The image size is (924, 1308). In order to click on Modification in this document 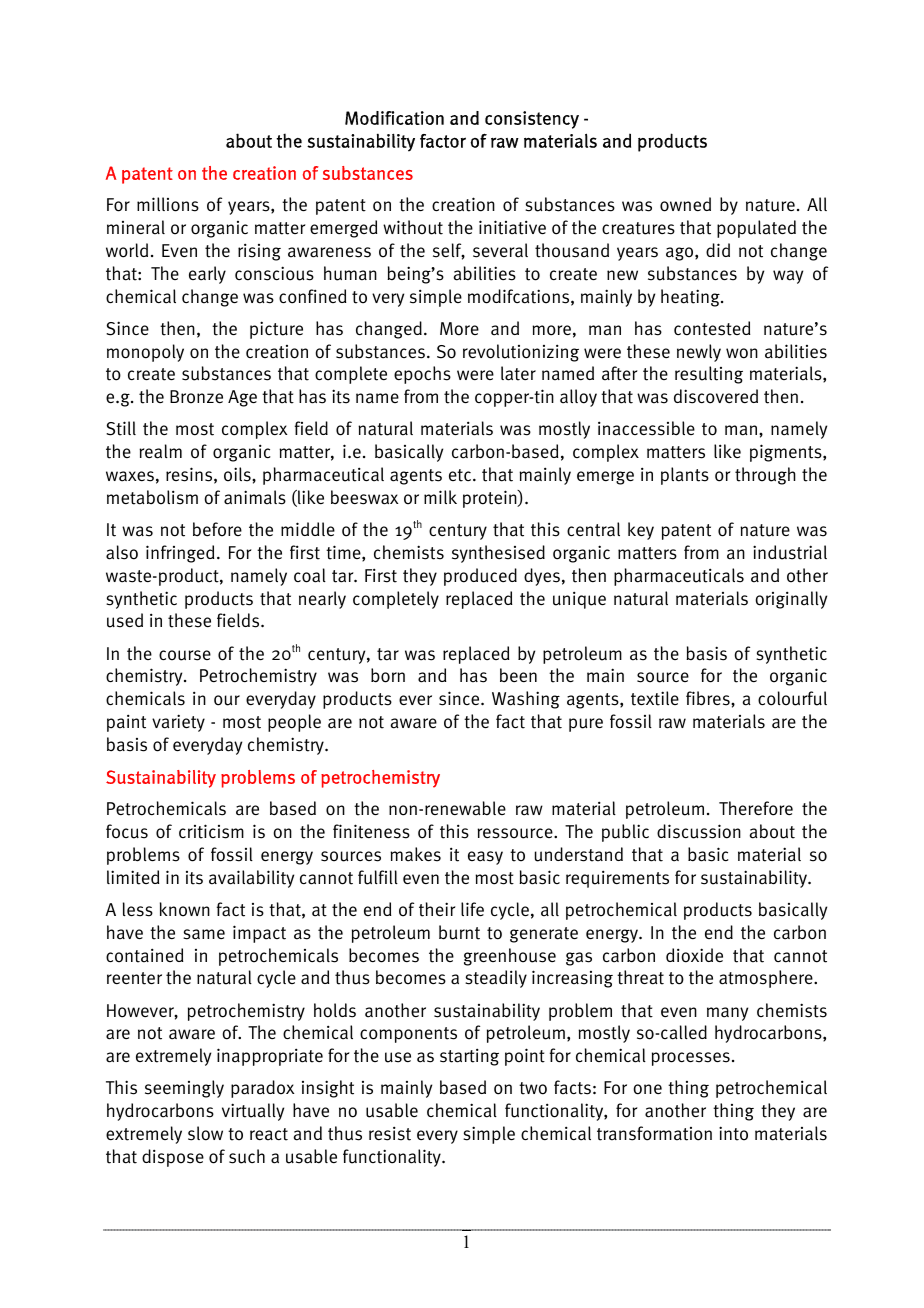, I will do `click(394, 118)`.
